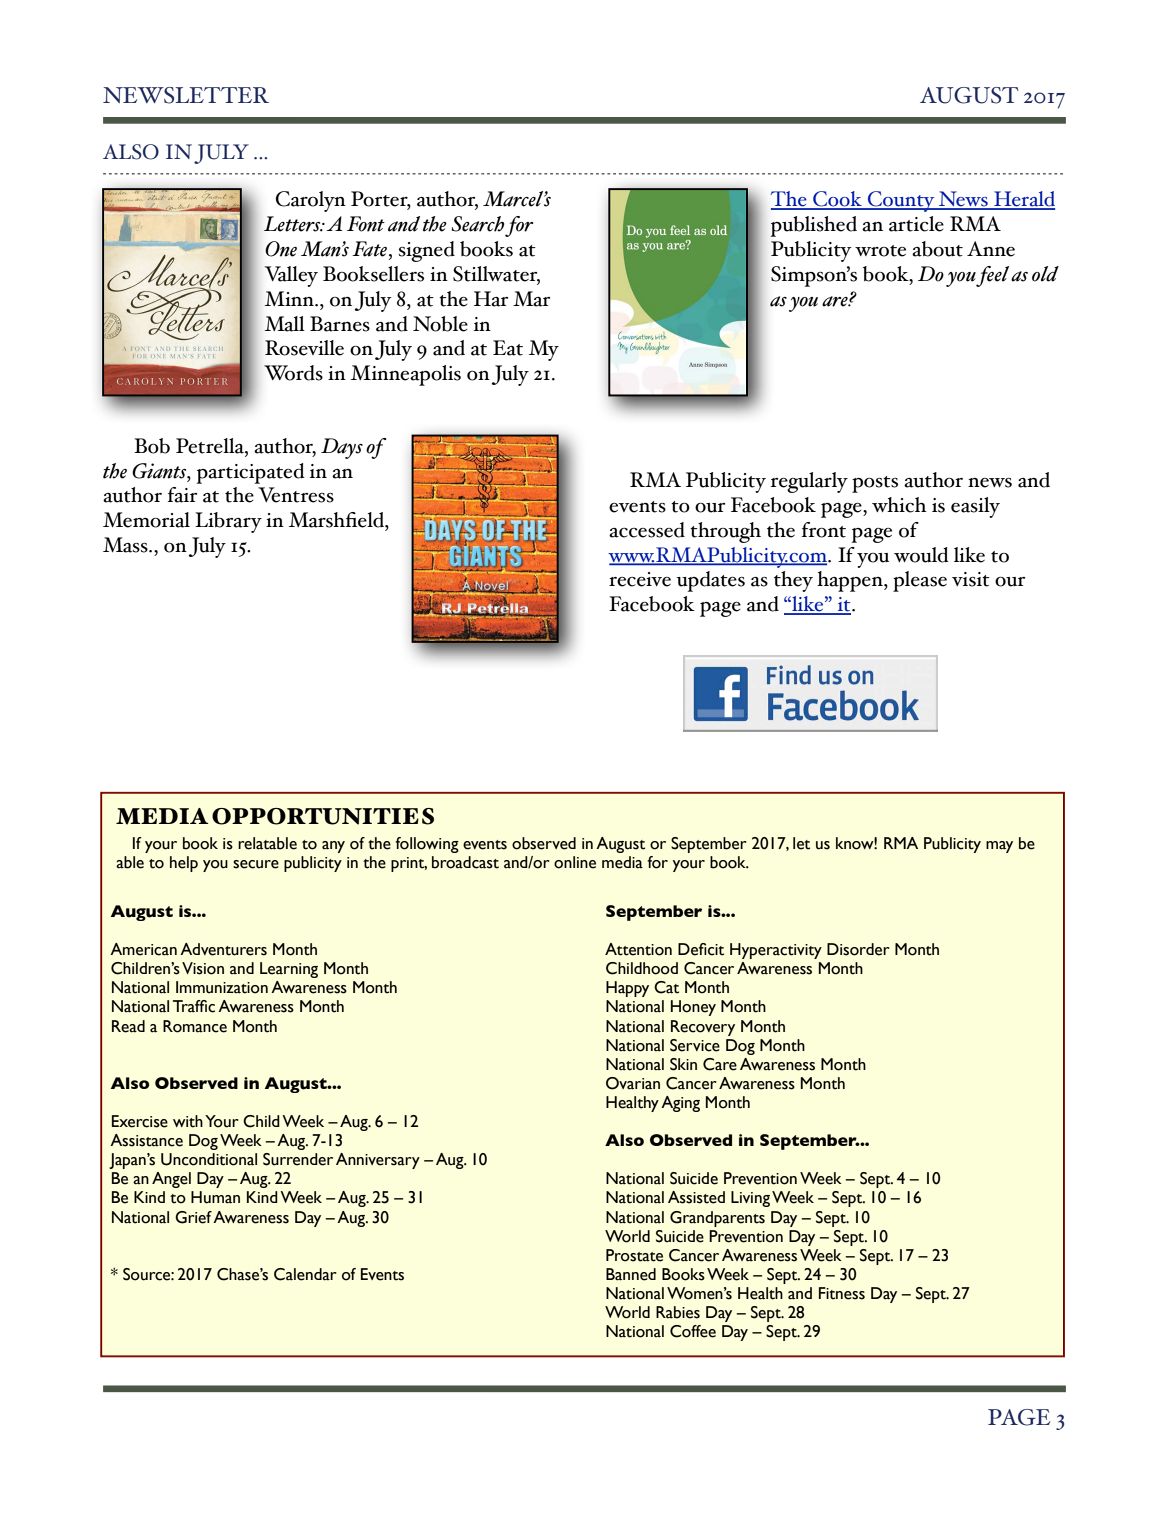 The height and width of the page is (1513, 1169). What do you see at coordinates (291, 276) in the page?
I see `Valley` at bounding box center [291, 276].
